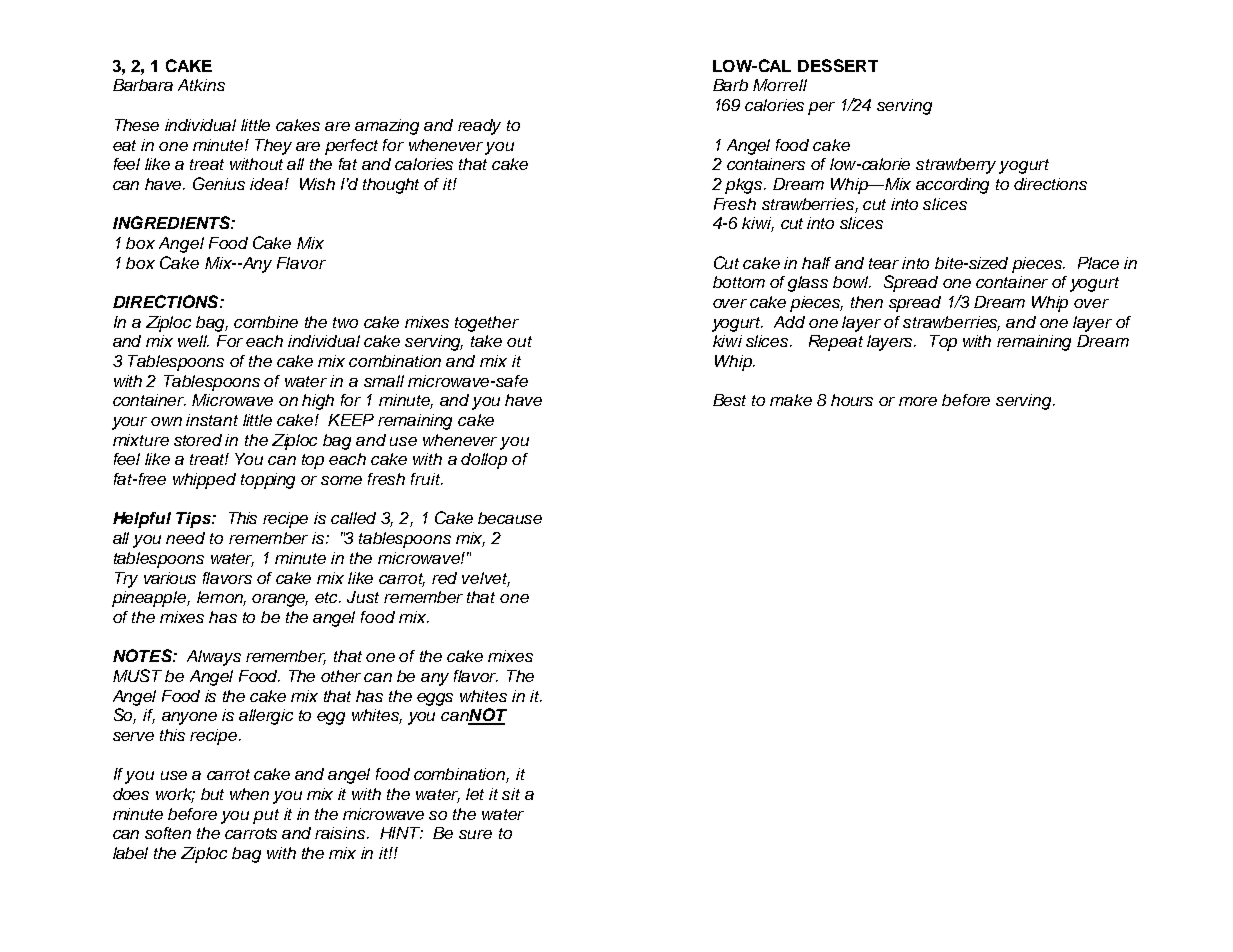 This document has width=1233, height=952. I want to click on bottom, so click(739, 282).
